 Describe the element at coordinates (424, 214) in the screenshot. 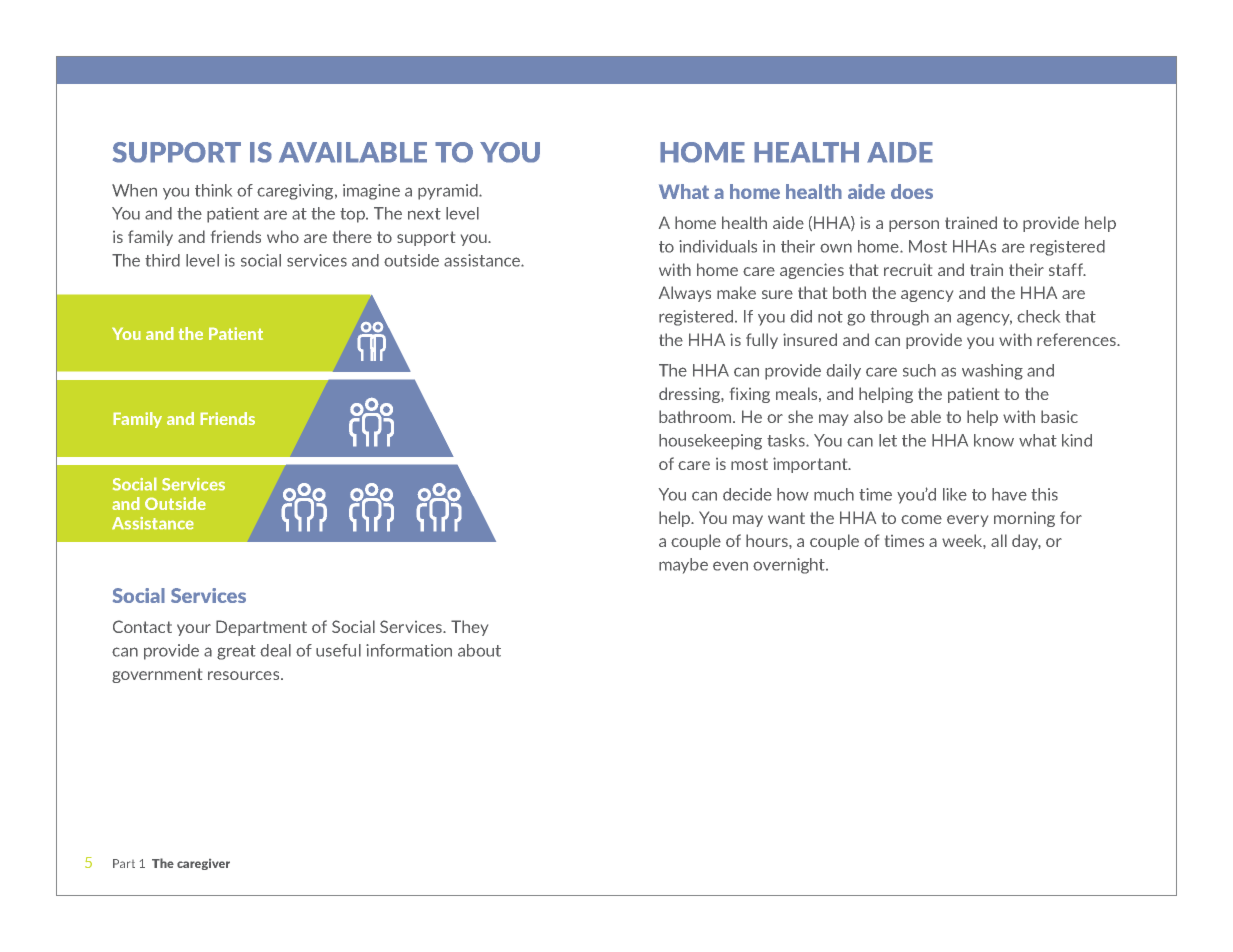

I see `next` at that location.
